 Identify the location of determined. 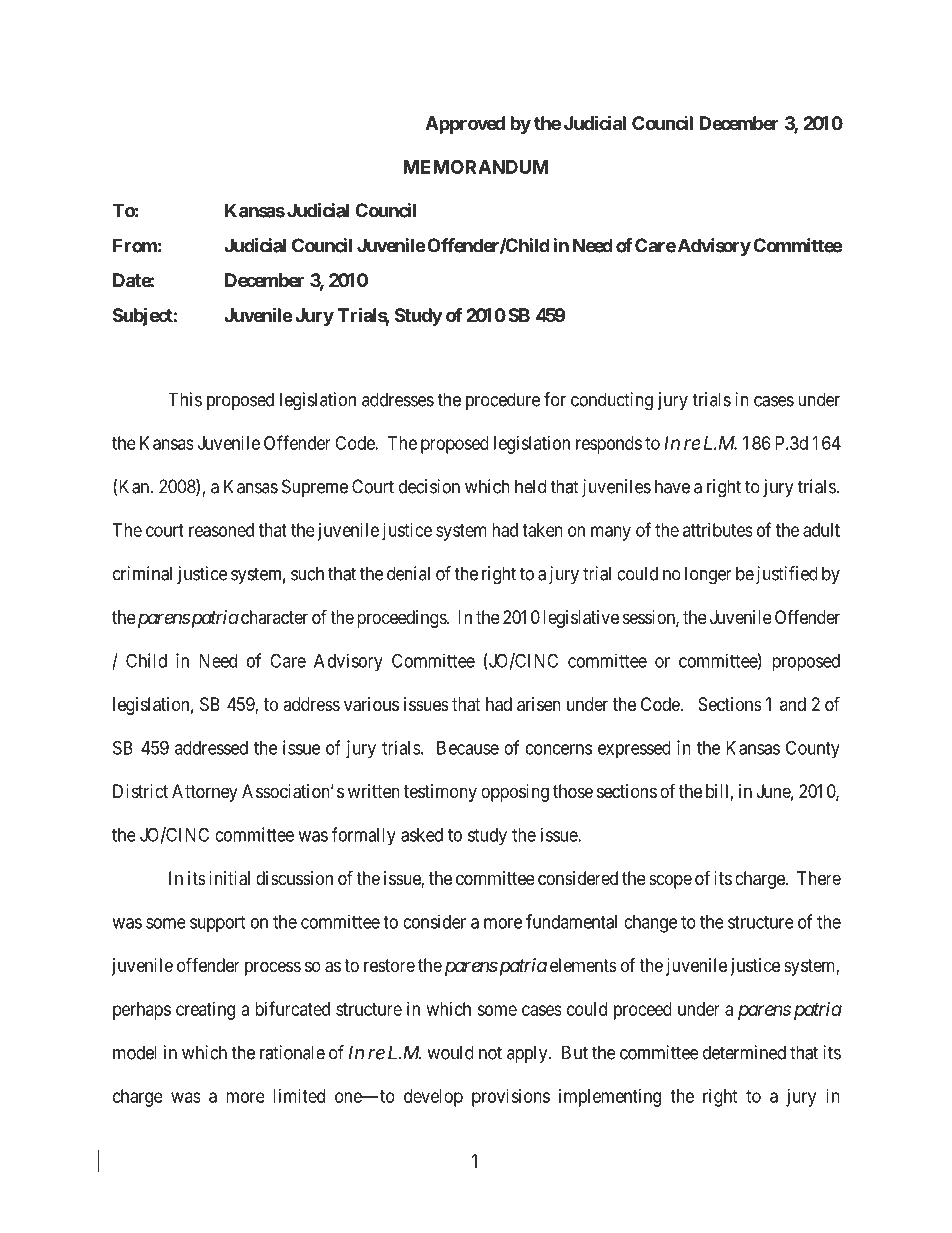
(744, 1052).
